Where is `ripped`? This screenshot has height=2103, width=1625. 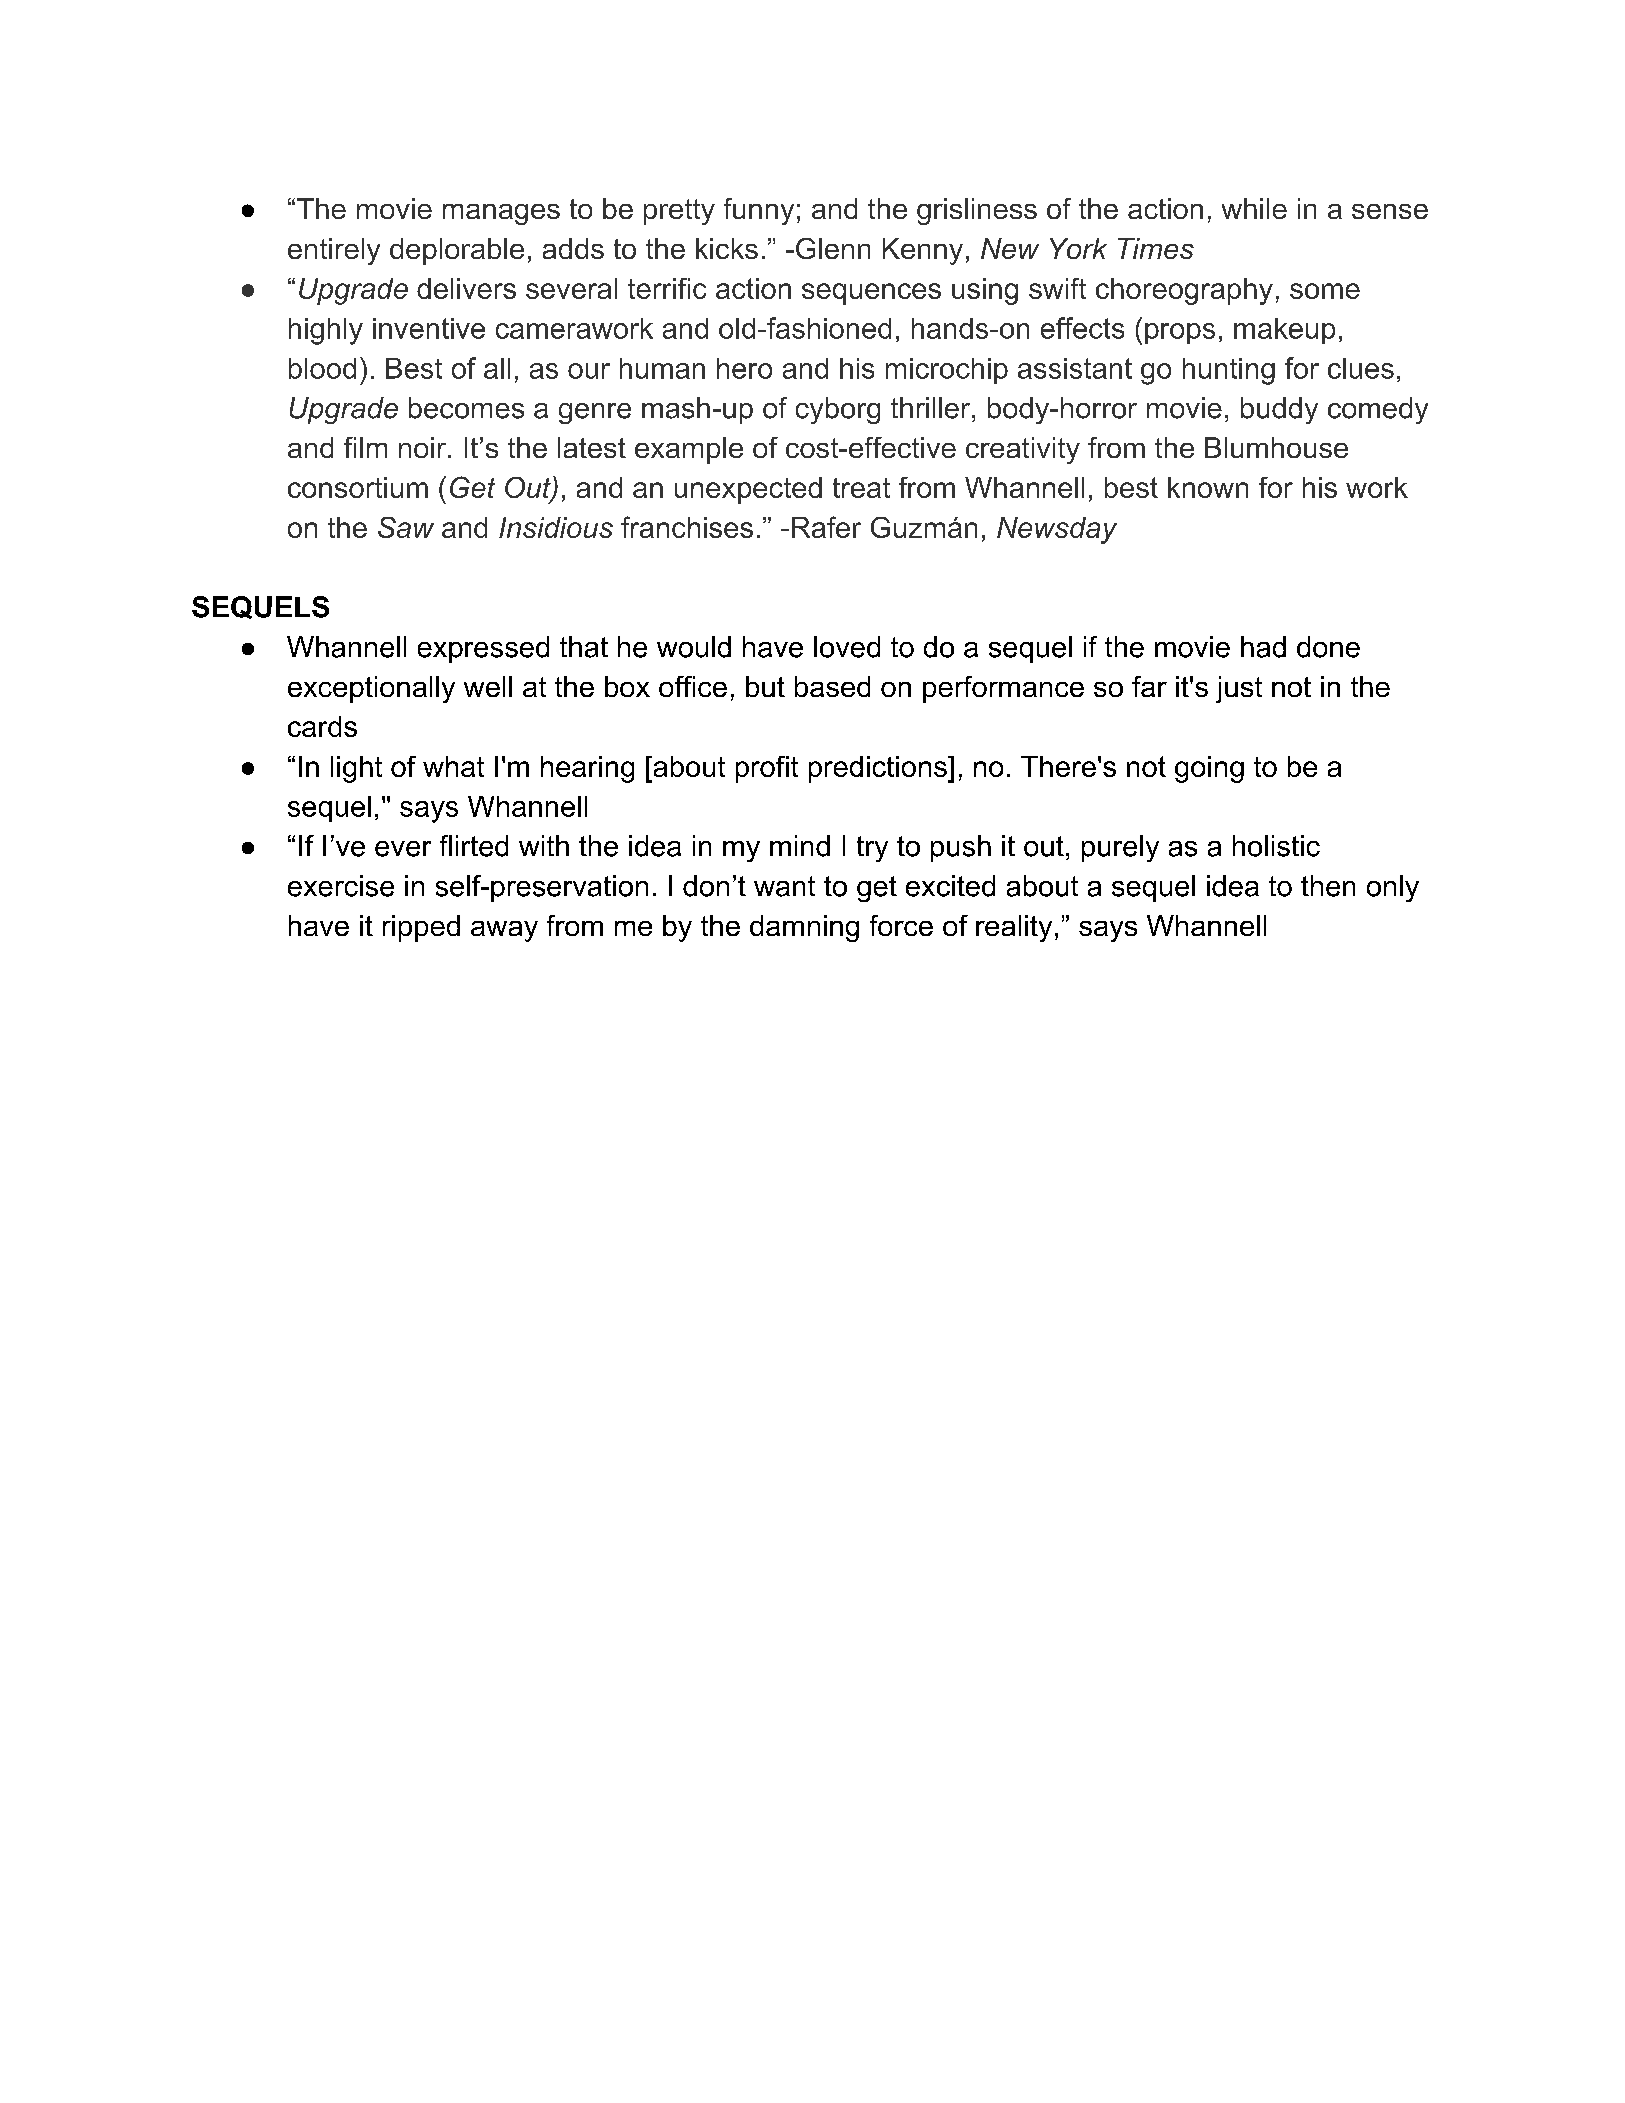
ripped is located at coordinates (421, 928).
